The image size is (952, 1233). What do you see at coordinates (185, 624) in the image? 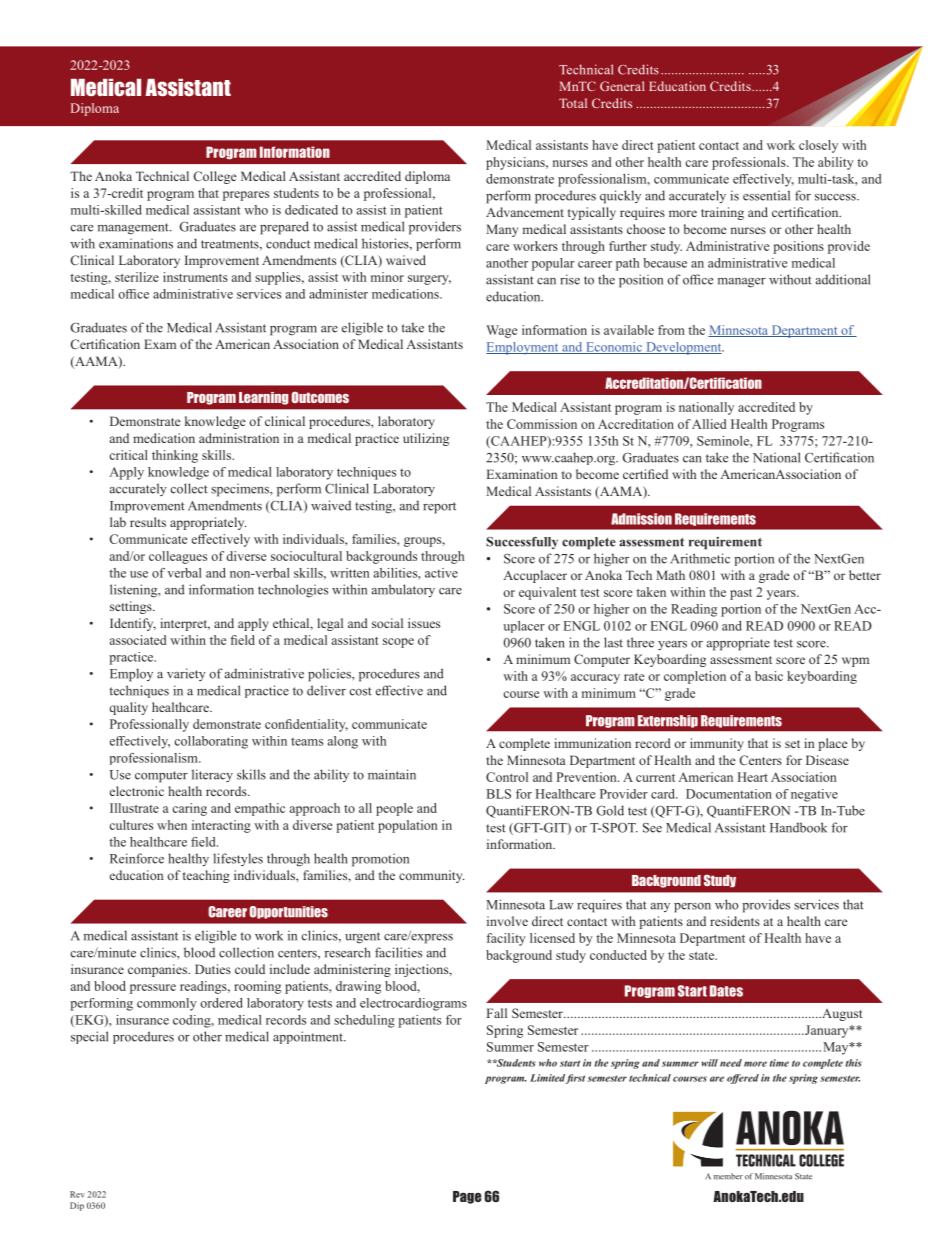
I see `interpret` at bounding box center [185, 624].
